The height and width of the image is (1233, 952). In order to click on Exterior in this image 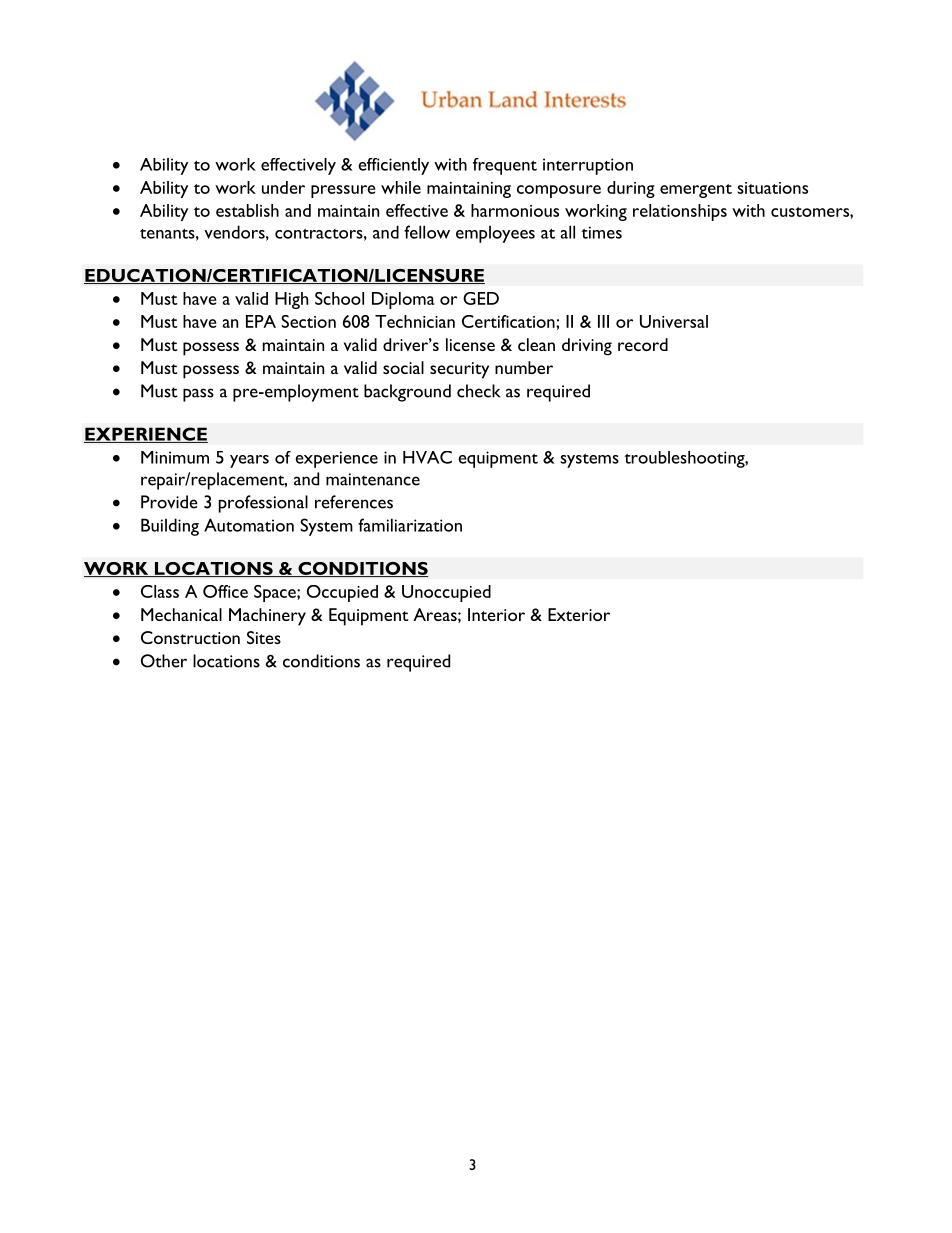, I will do `click(579, 614)`.
